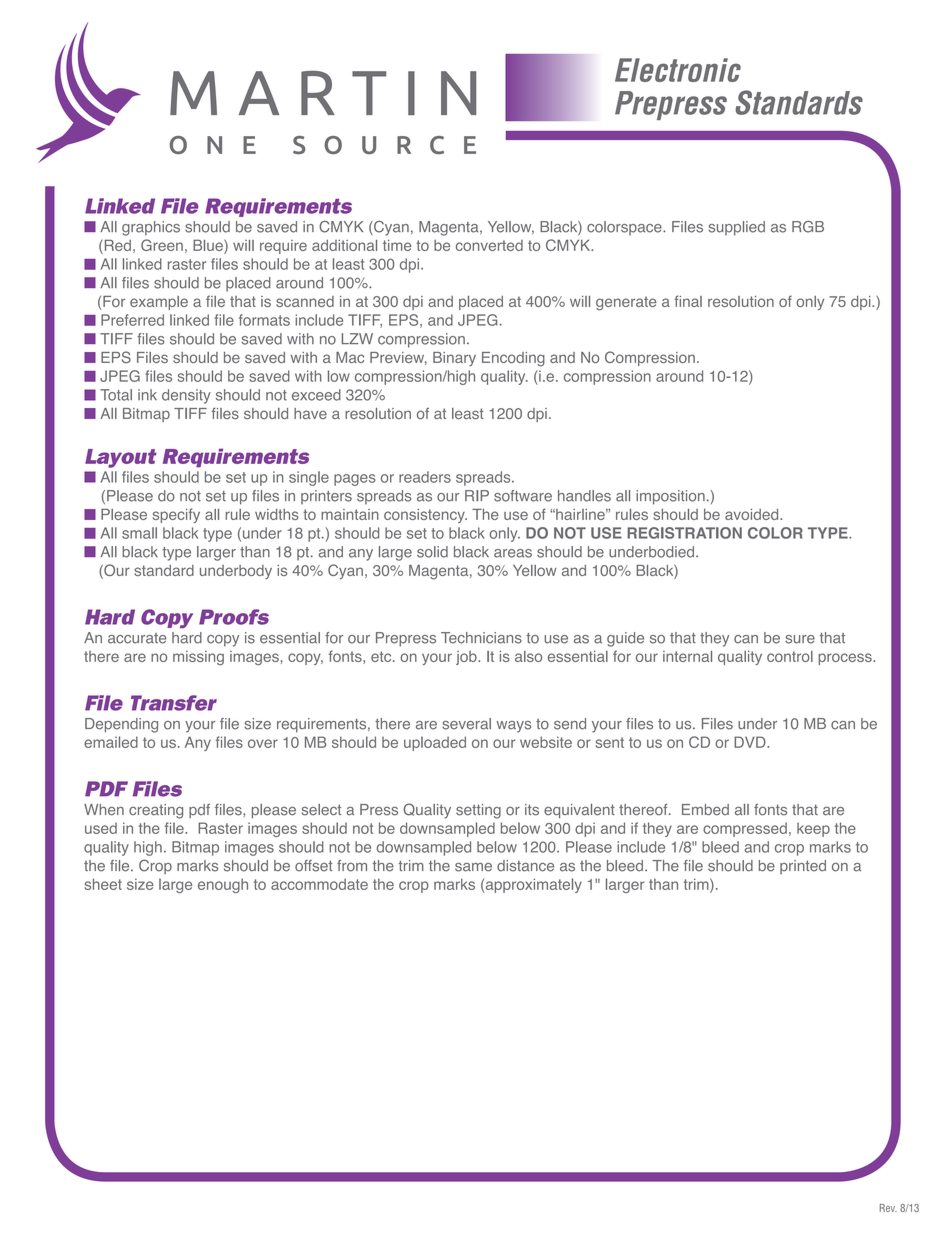  What do you see at coordinates (800, 639) in the document?
I see `sure` at bounding box center [800, 639].
